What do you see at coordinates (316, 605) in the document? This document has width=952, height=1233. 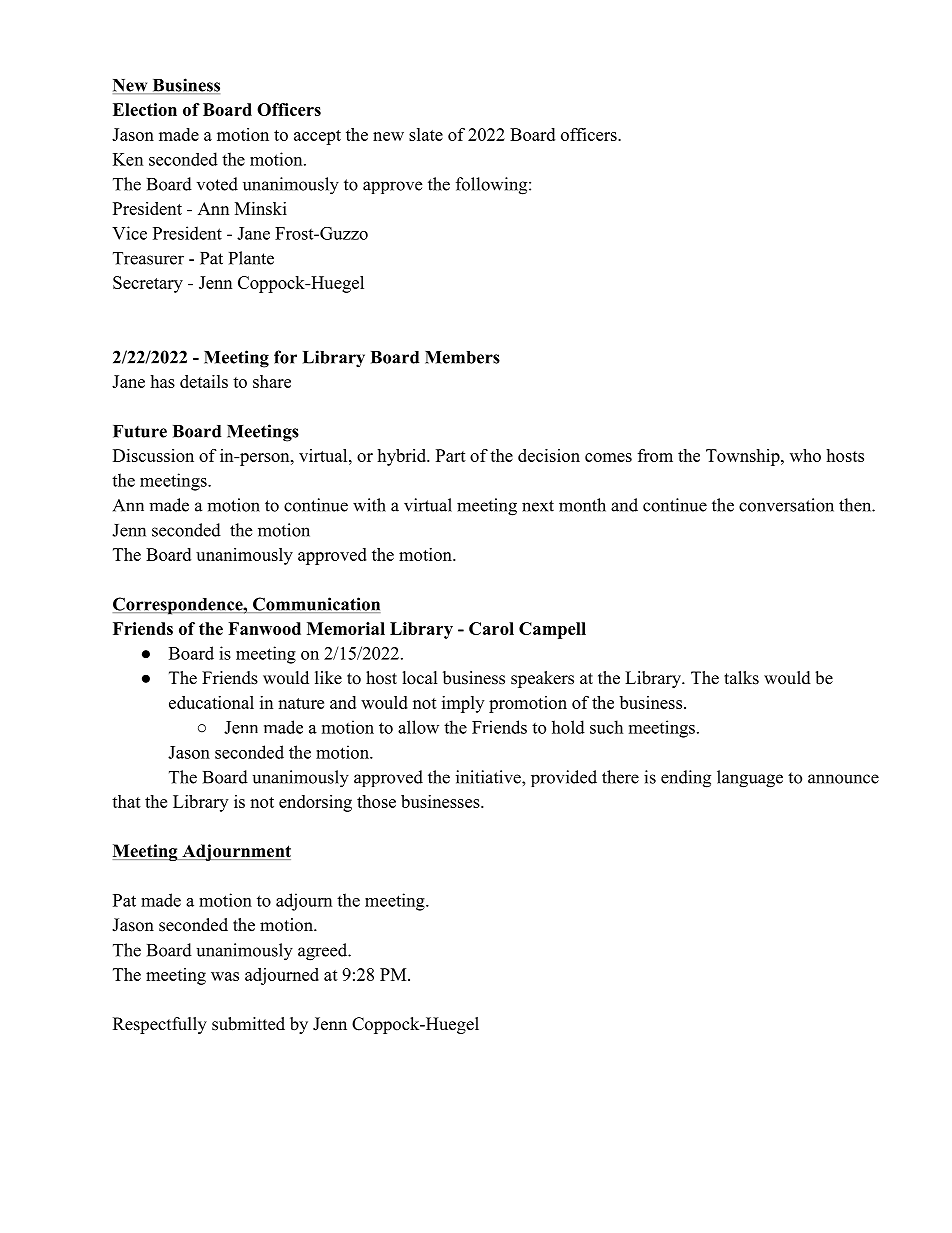 I see `Communication` at bounding box center [316, 605].
